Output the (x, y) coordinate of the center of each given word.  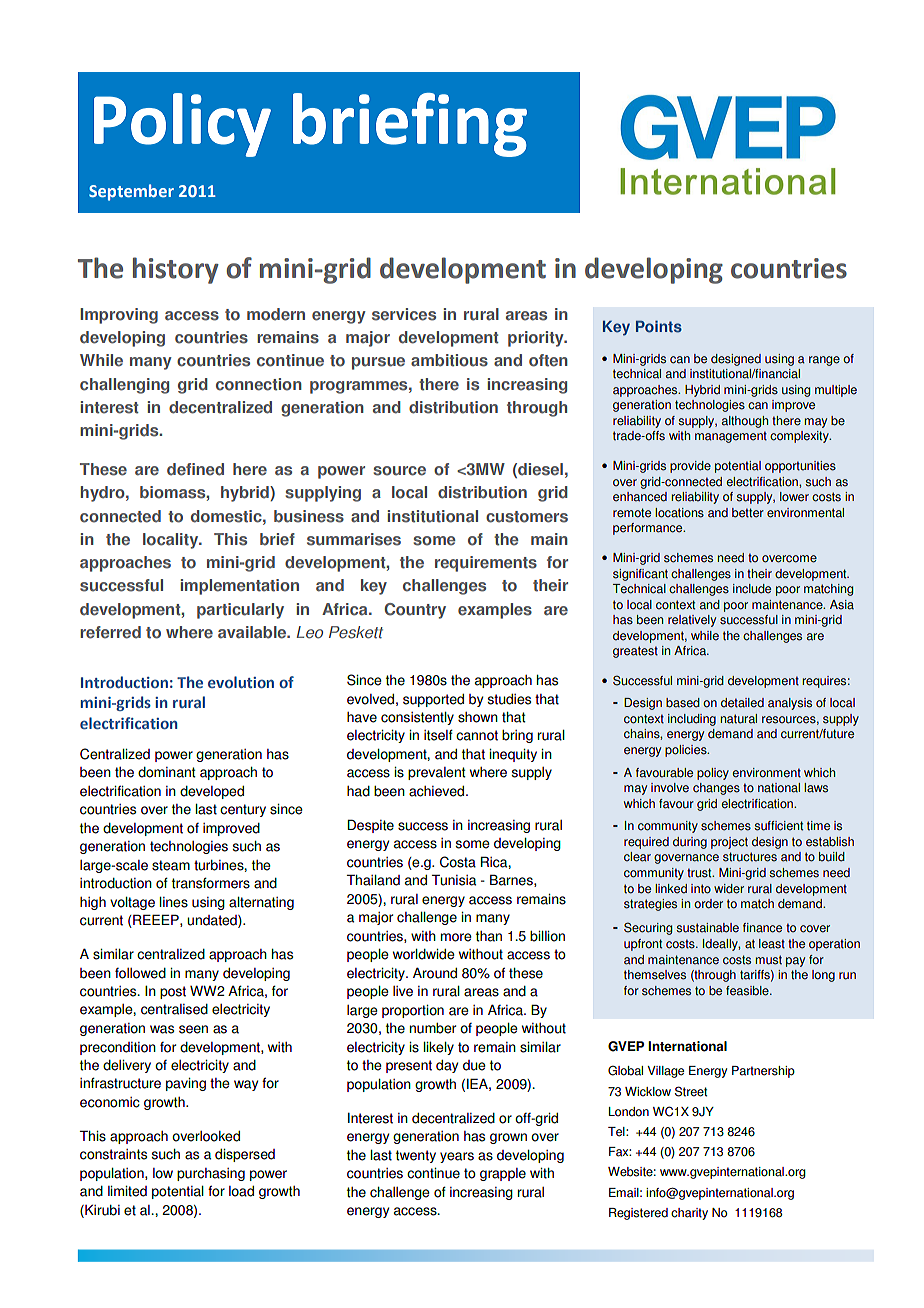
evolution (241, 682)
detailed (742, 703)
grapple (503, 1174)
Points (659, 327)
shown (478, 717)
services (404, 314)
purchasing (211, 1174)
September (131, 192)
